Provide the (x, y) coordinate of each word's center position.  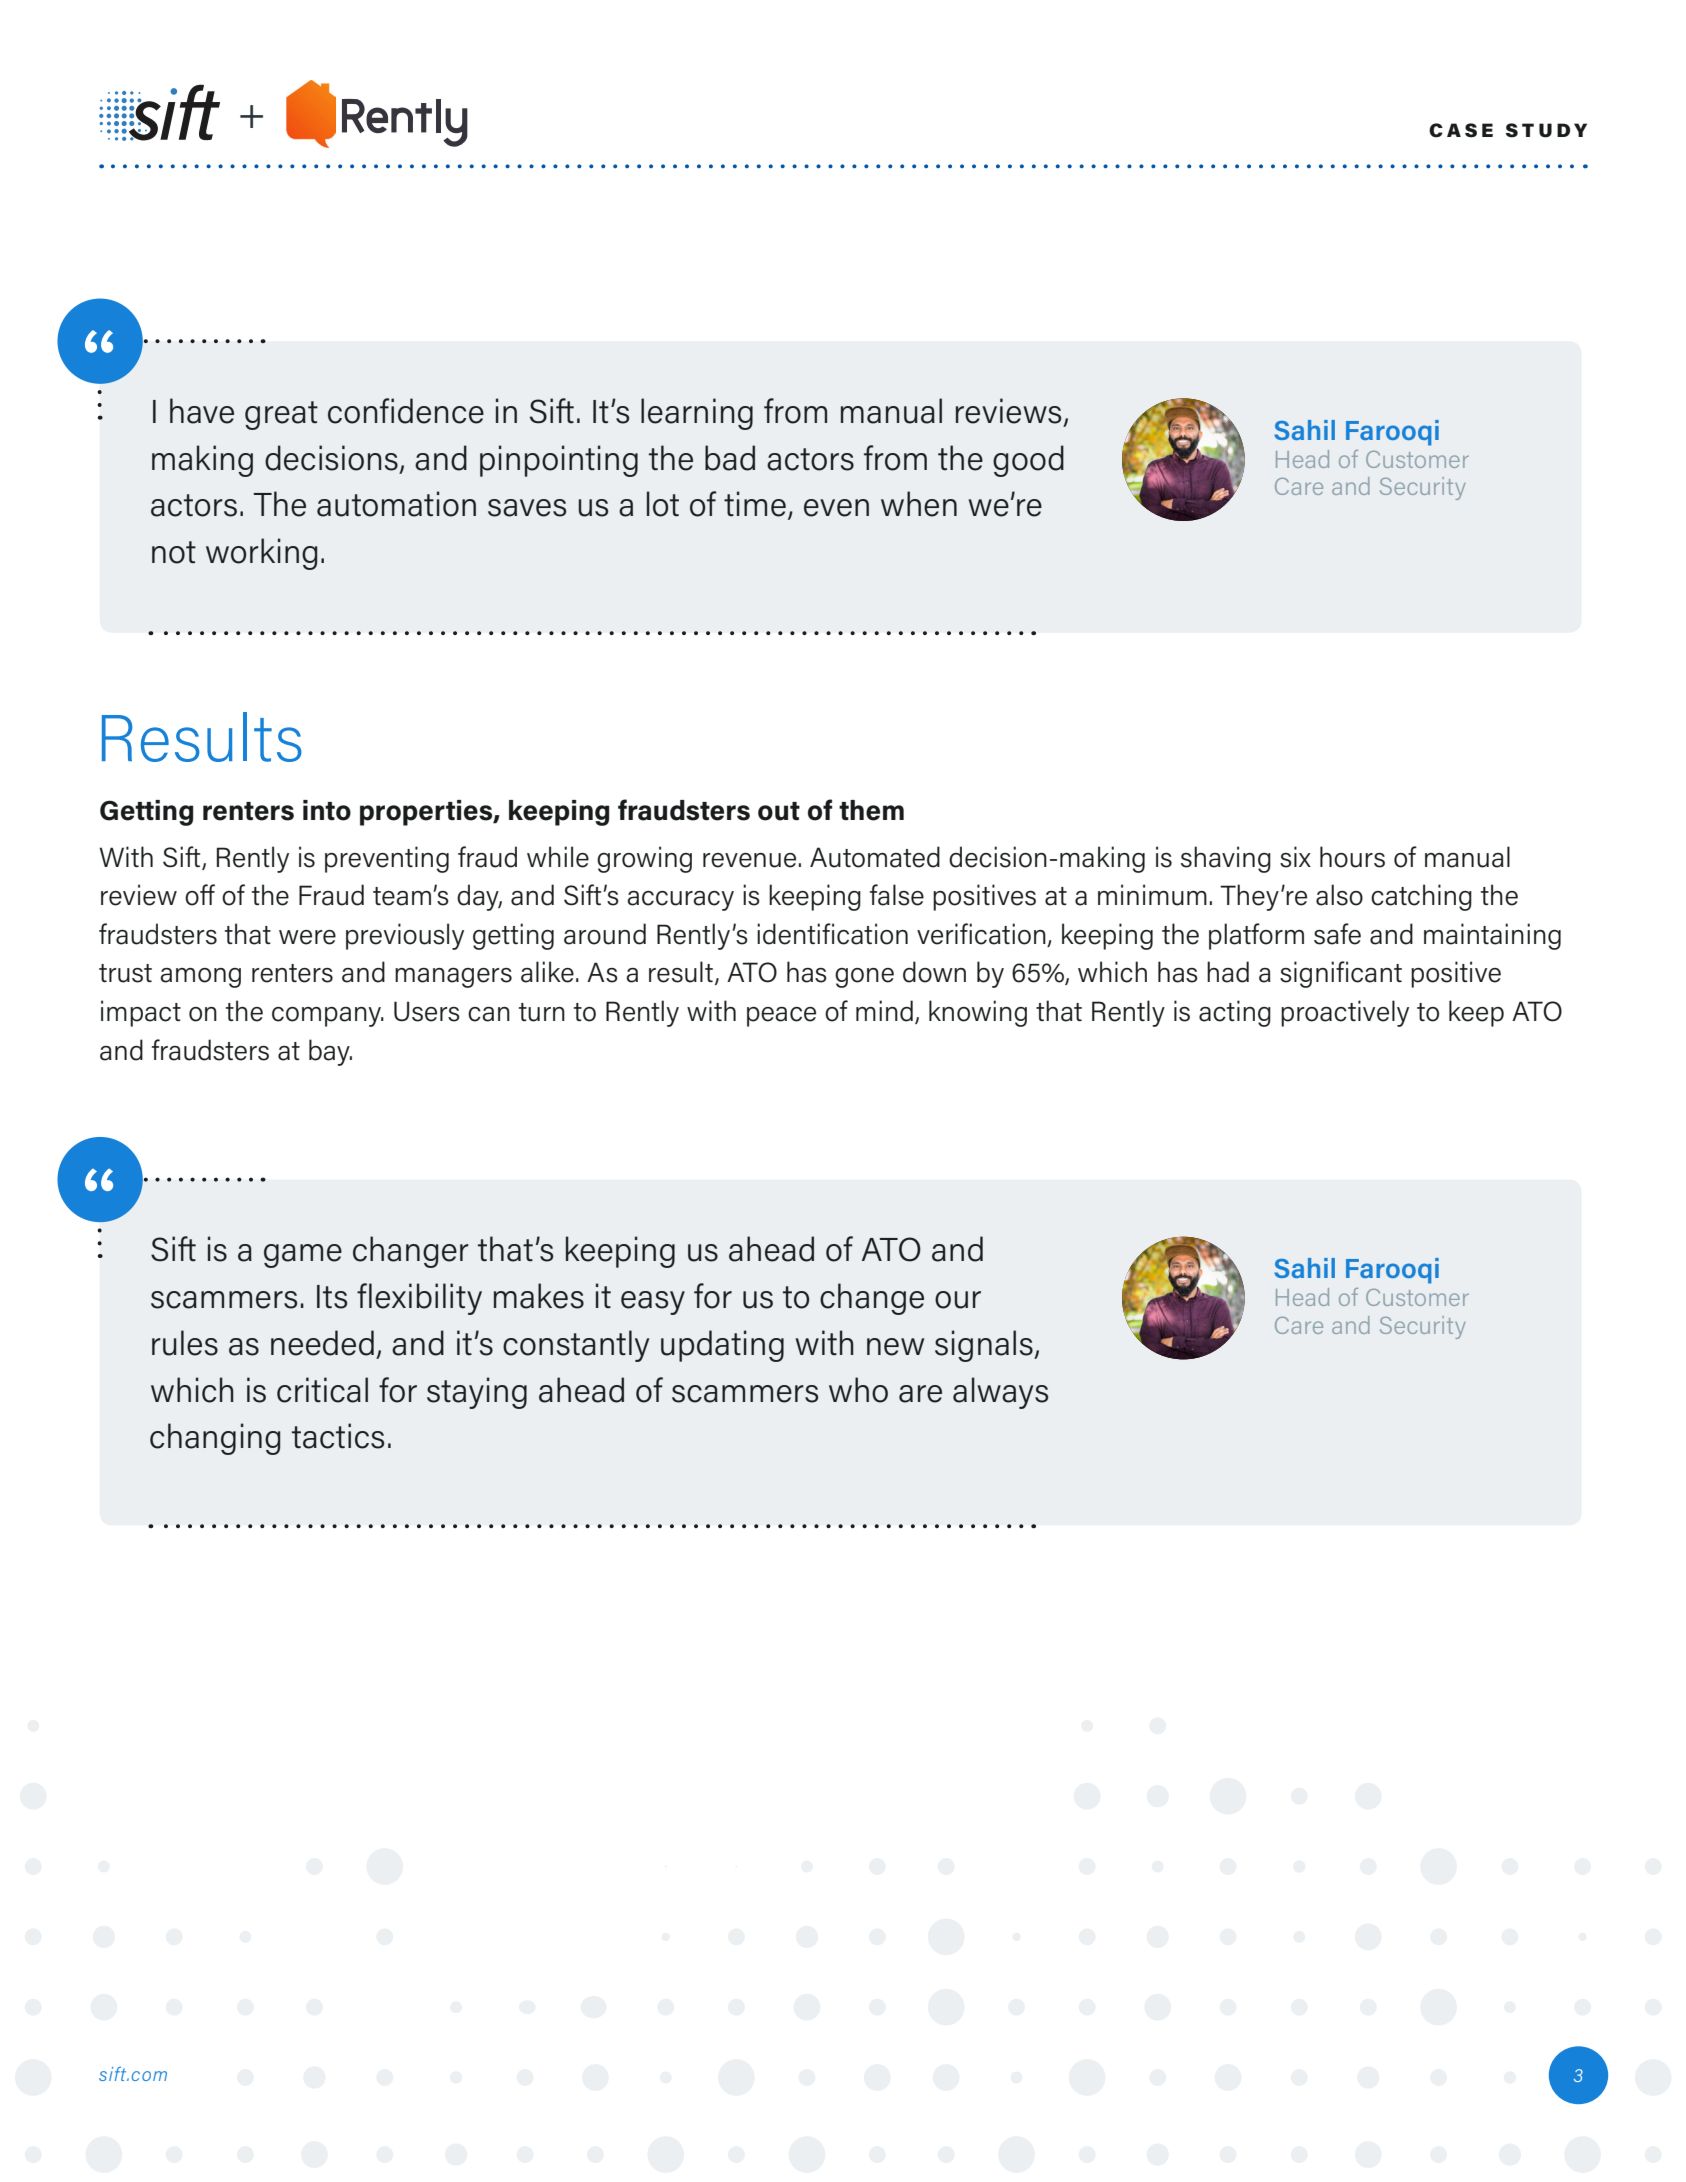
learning (697, 414)
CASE (1461, 130)
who (858, 1390)
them (871, 810)
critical (322, 1390)
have (202, 411)
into (327, 810)
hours (1352, 857)
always (1000, 1393)
